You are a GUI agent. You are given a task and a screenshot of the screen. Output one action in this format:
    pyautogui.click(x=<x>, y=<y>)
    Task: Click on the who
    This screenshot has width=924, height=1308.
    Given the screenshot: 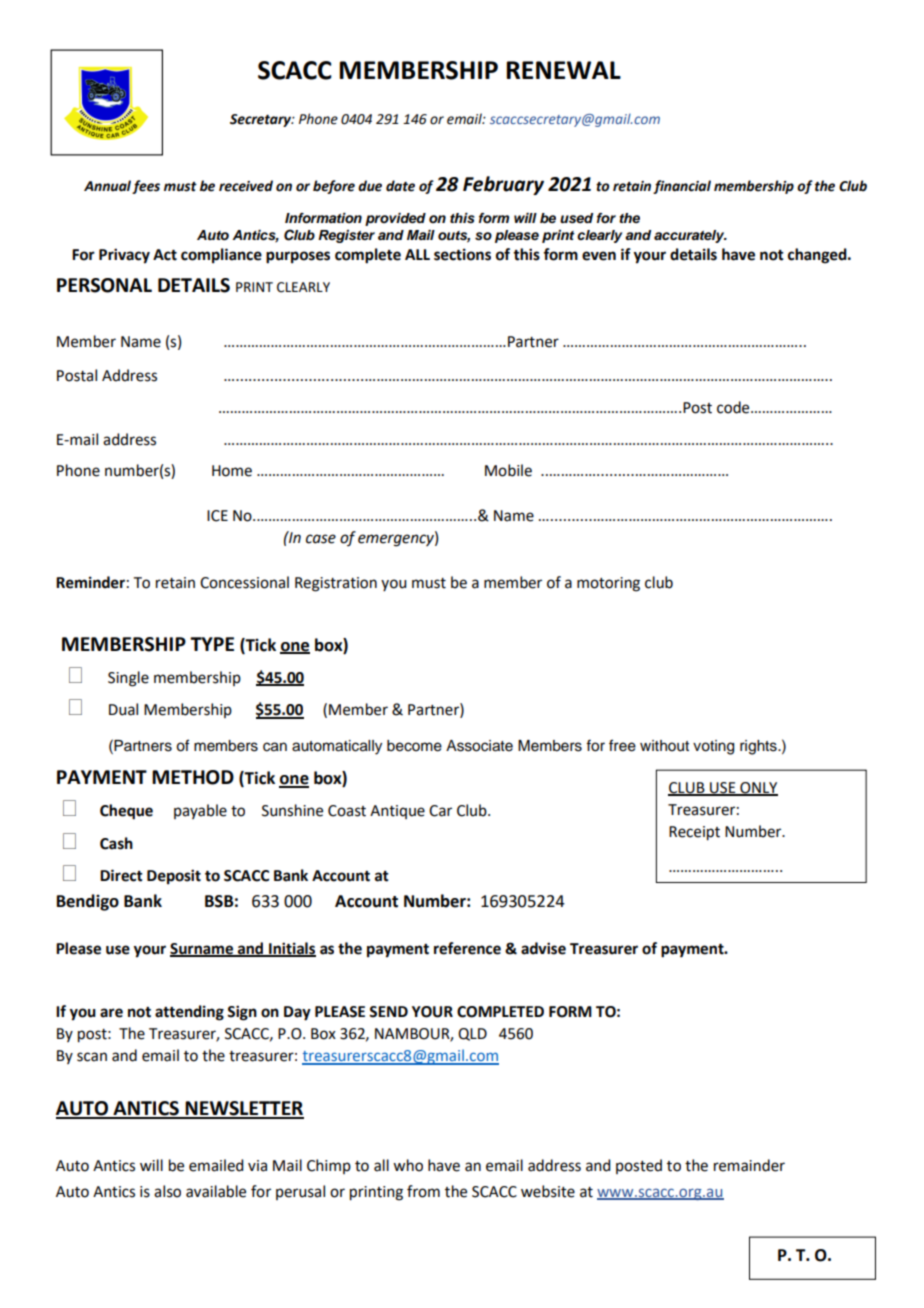 What is the action you would take?
    pyautogui.click(x=408, y=1165)
